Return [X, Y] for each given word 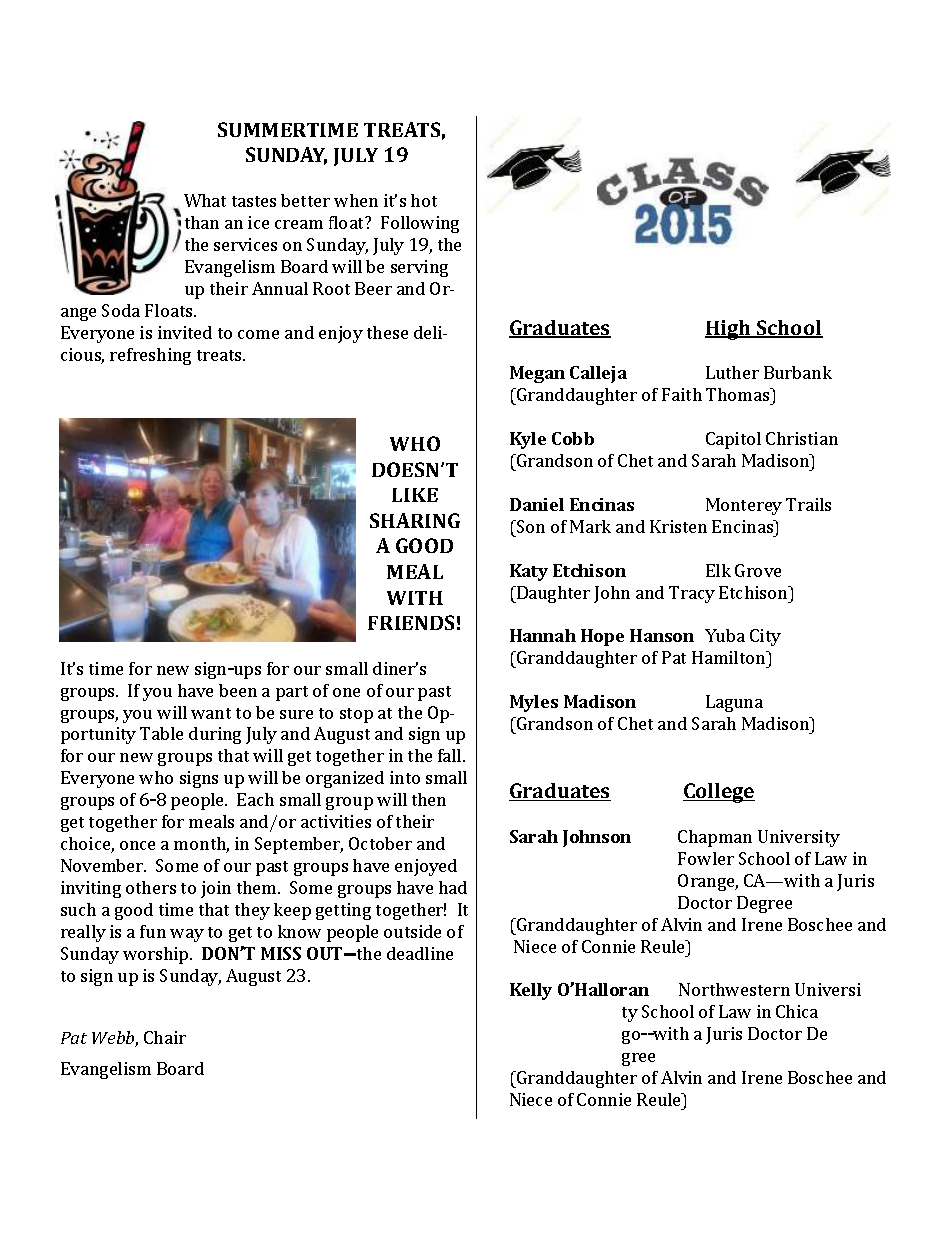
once [137, 845]
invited [185, 332]
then [429, 799]
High [729, 330]
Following [420, 224]
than [202, 222]
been [238, 690]
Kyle [528, 440]
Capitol [733, 440]
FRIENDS [411, 622]
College [719, 793]
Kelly [531, 991]
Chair [165, 1037]
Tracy [692, 594]
